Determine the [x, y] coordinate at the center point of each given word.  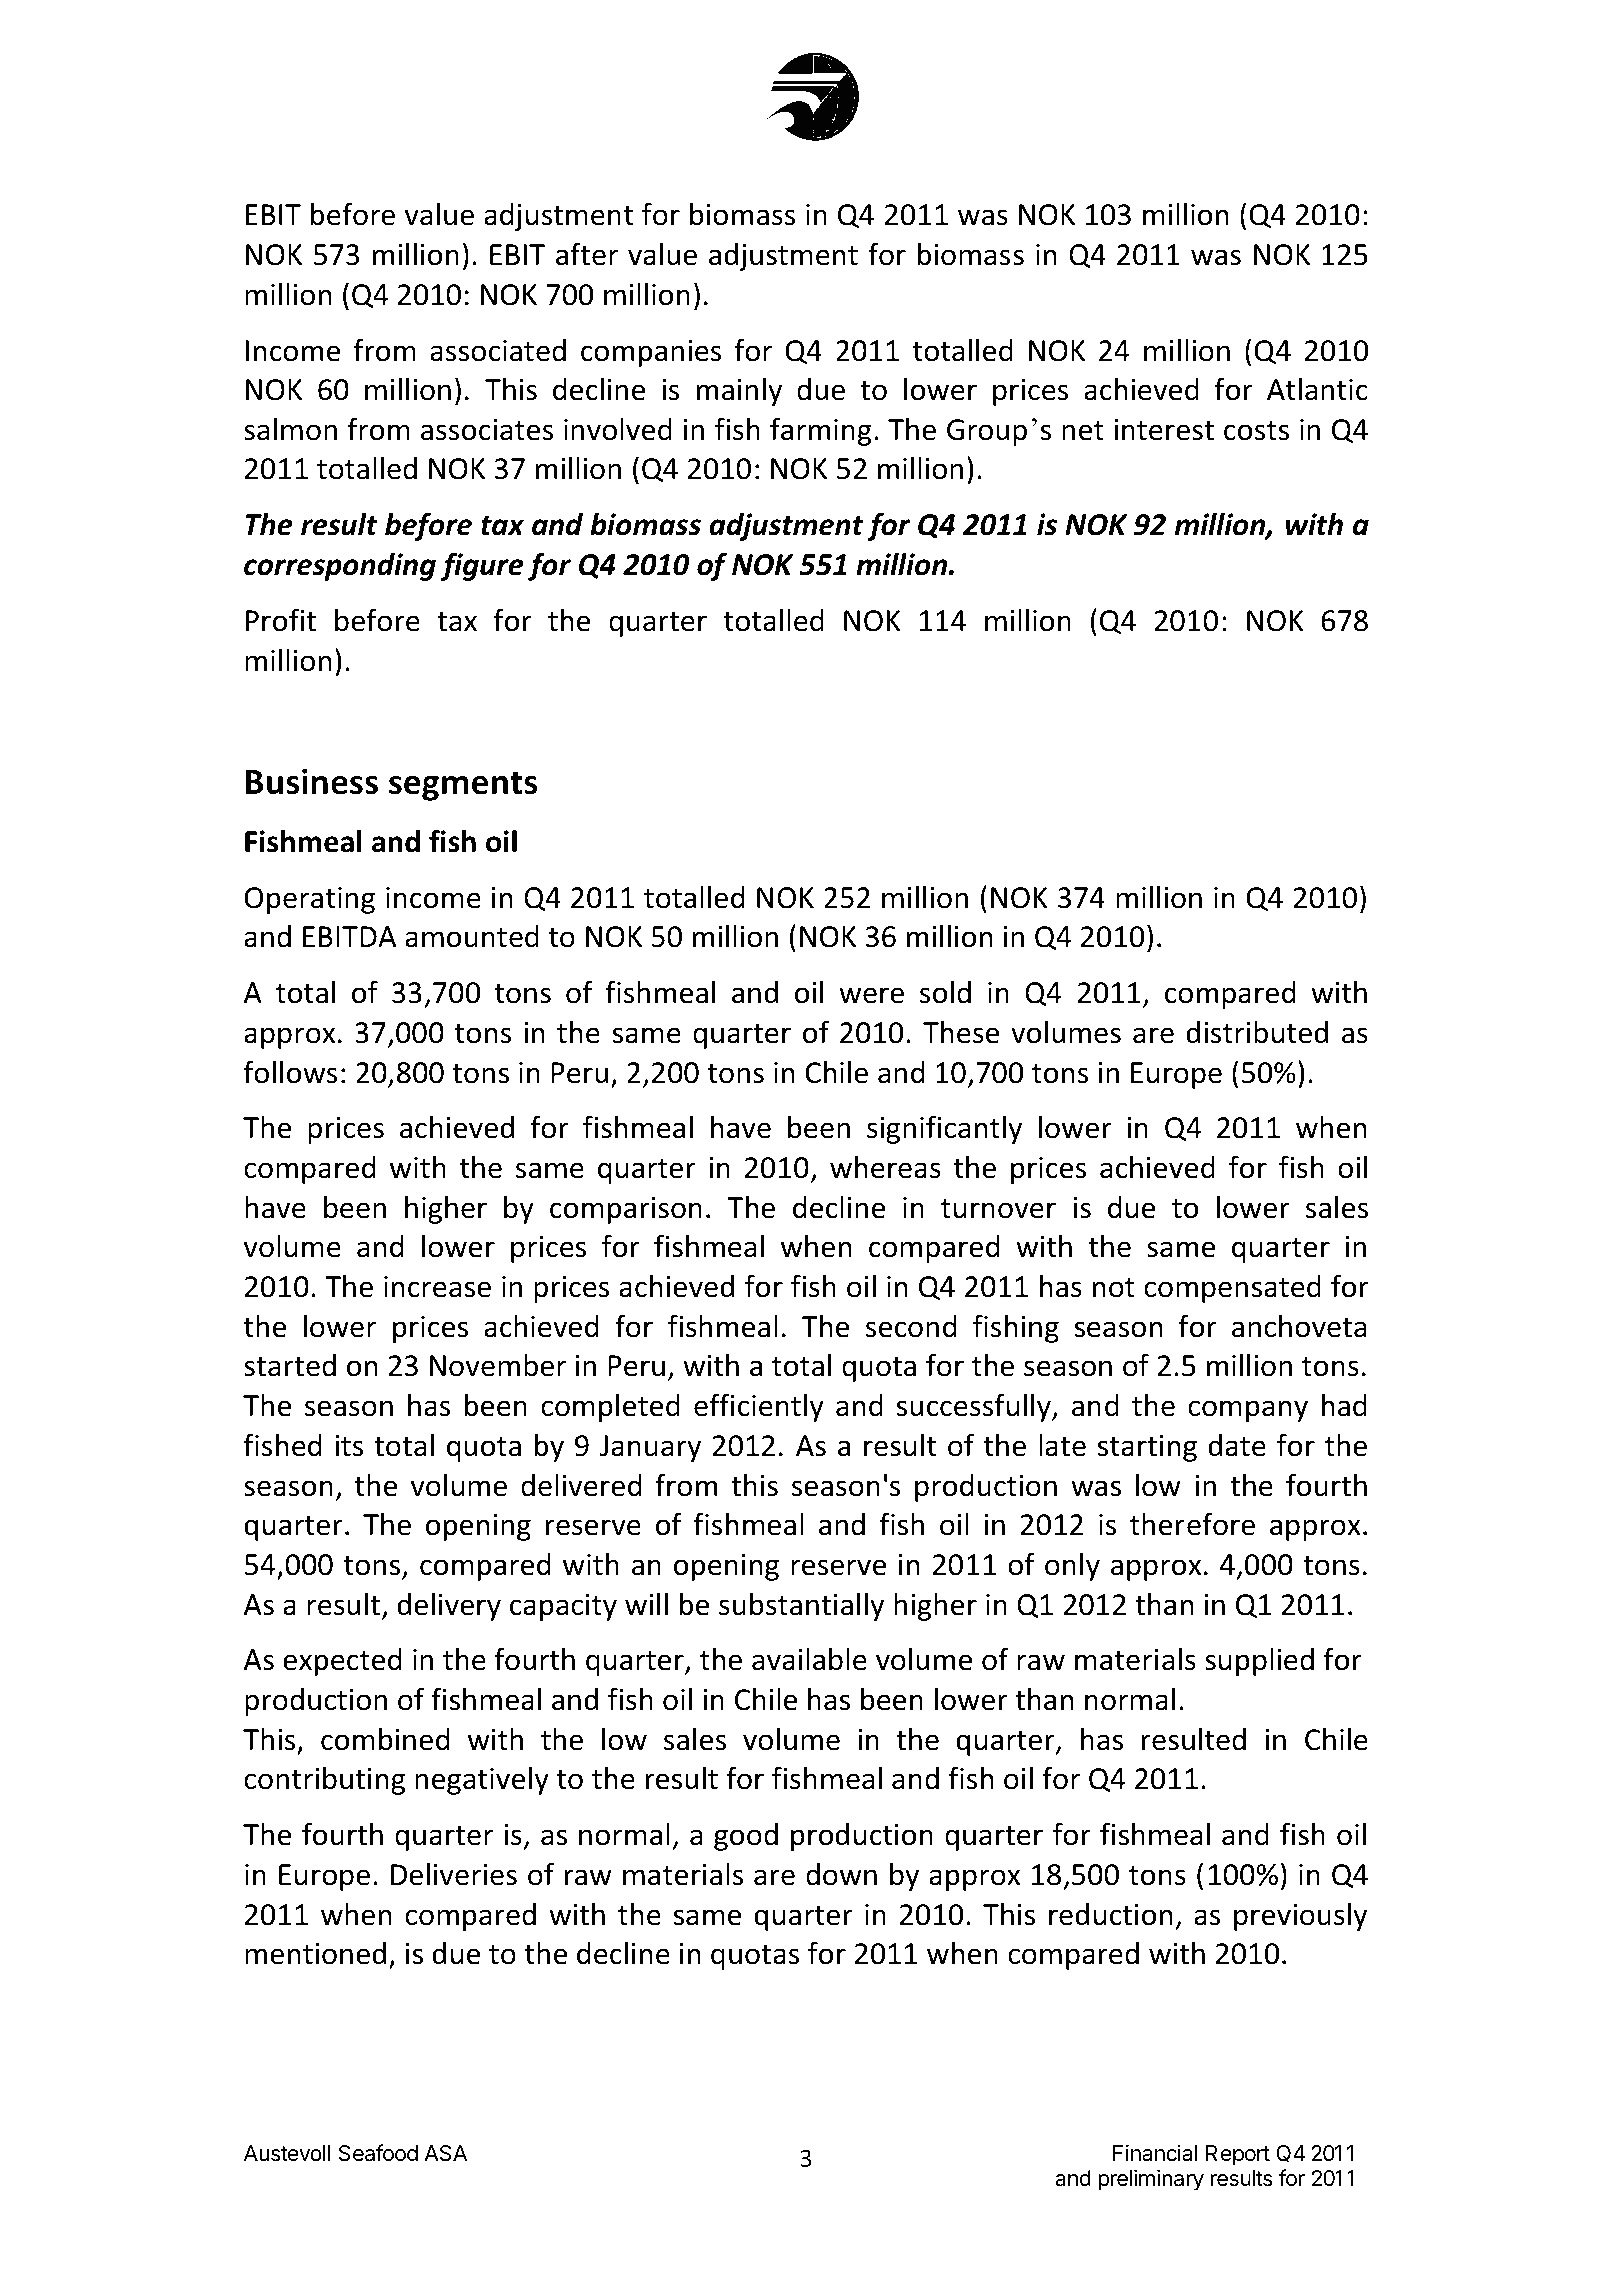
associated [498, 350]
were [871, 995]
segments [463, 786]
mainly [739, 392]
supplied [1259, 1662]
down [841, 1874]
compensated [1232, 1289]
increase [437, 1287]
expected [342, 1662]
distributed [1257, 1032]
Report [1238, 2155]
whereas [885, 1167]
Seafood [378, 2153]
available [809, 1659]
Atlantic [1317, 389]
